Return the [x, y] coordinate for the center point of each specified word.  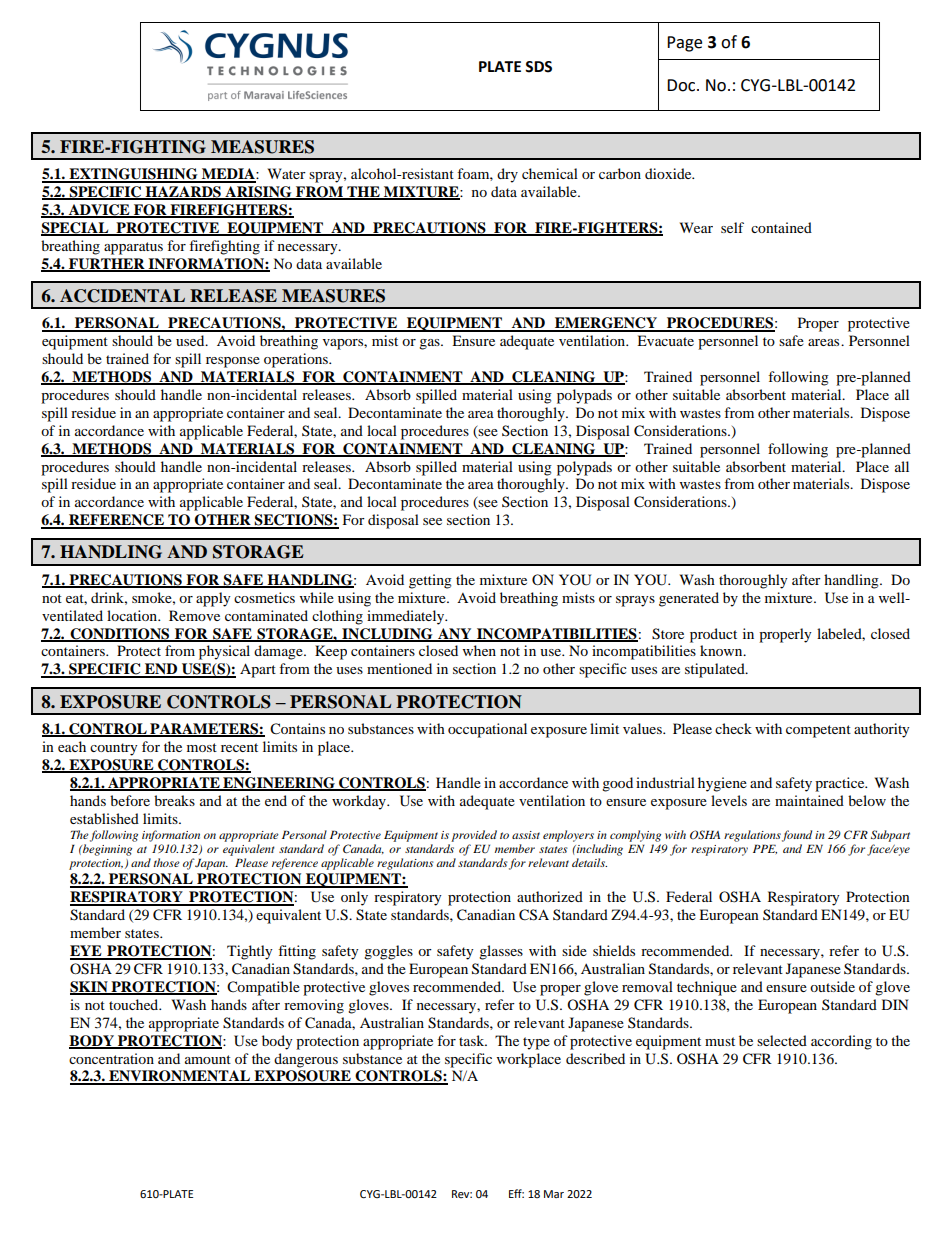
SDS [538, 67]
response [233, 362]
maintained [809, 800]
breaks [174, 800]
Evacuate [665, 340]
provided [474, 836]
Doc [682, 85]
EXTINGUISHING [133, 175]
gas [430, 344]
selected [782, 1040]
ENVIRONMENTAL [180, 1077]
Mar [554, 1194]
